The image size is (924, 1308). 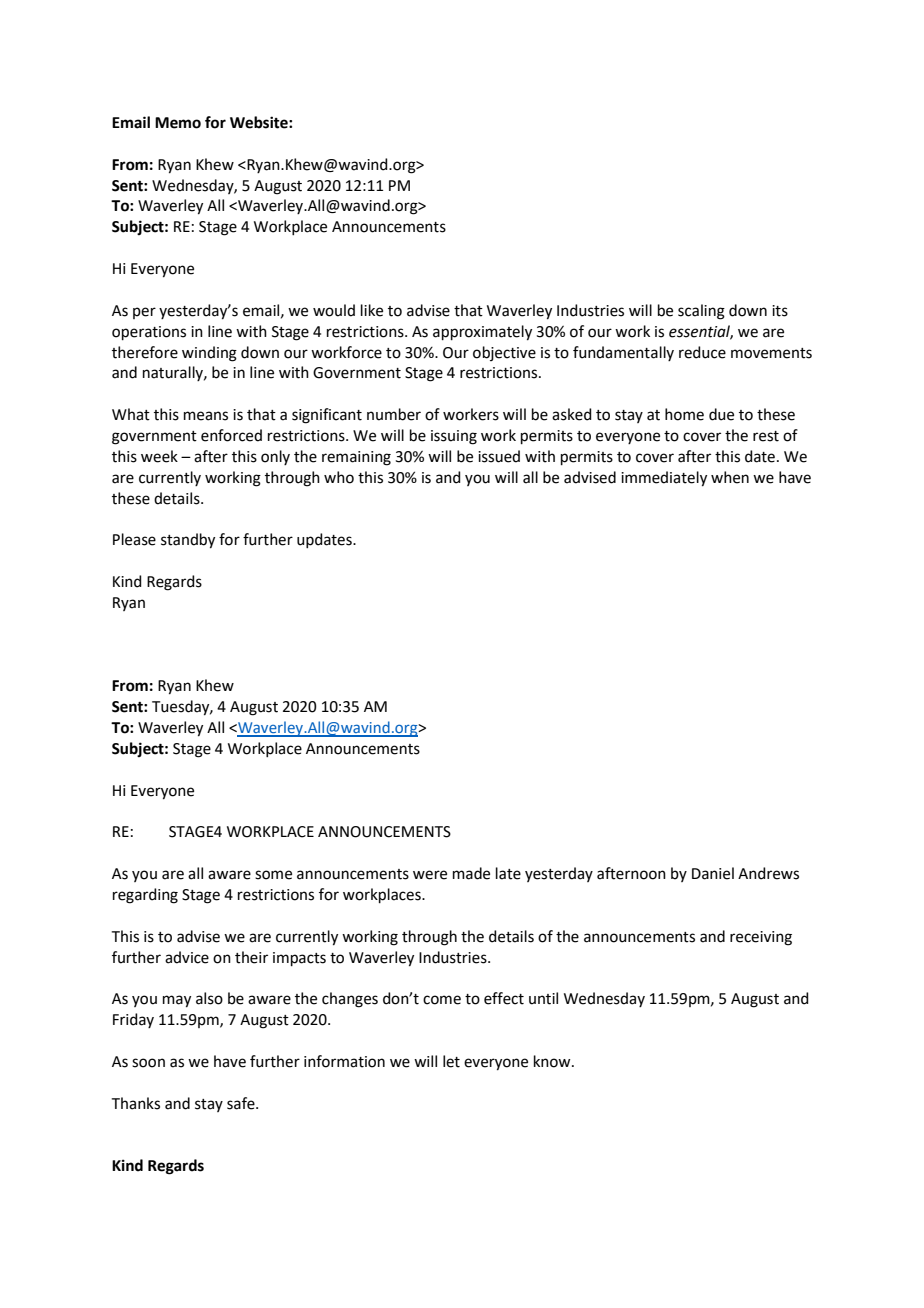 What do you see at coordinates (178, 123) in the document?
I see `Memo` at bounding box center [178, 123].
